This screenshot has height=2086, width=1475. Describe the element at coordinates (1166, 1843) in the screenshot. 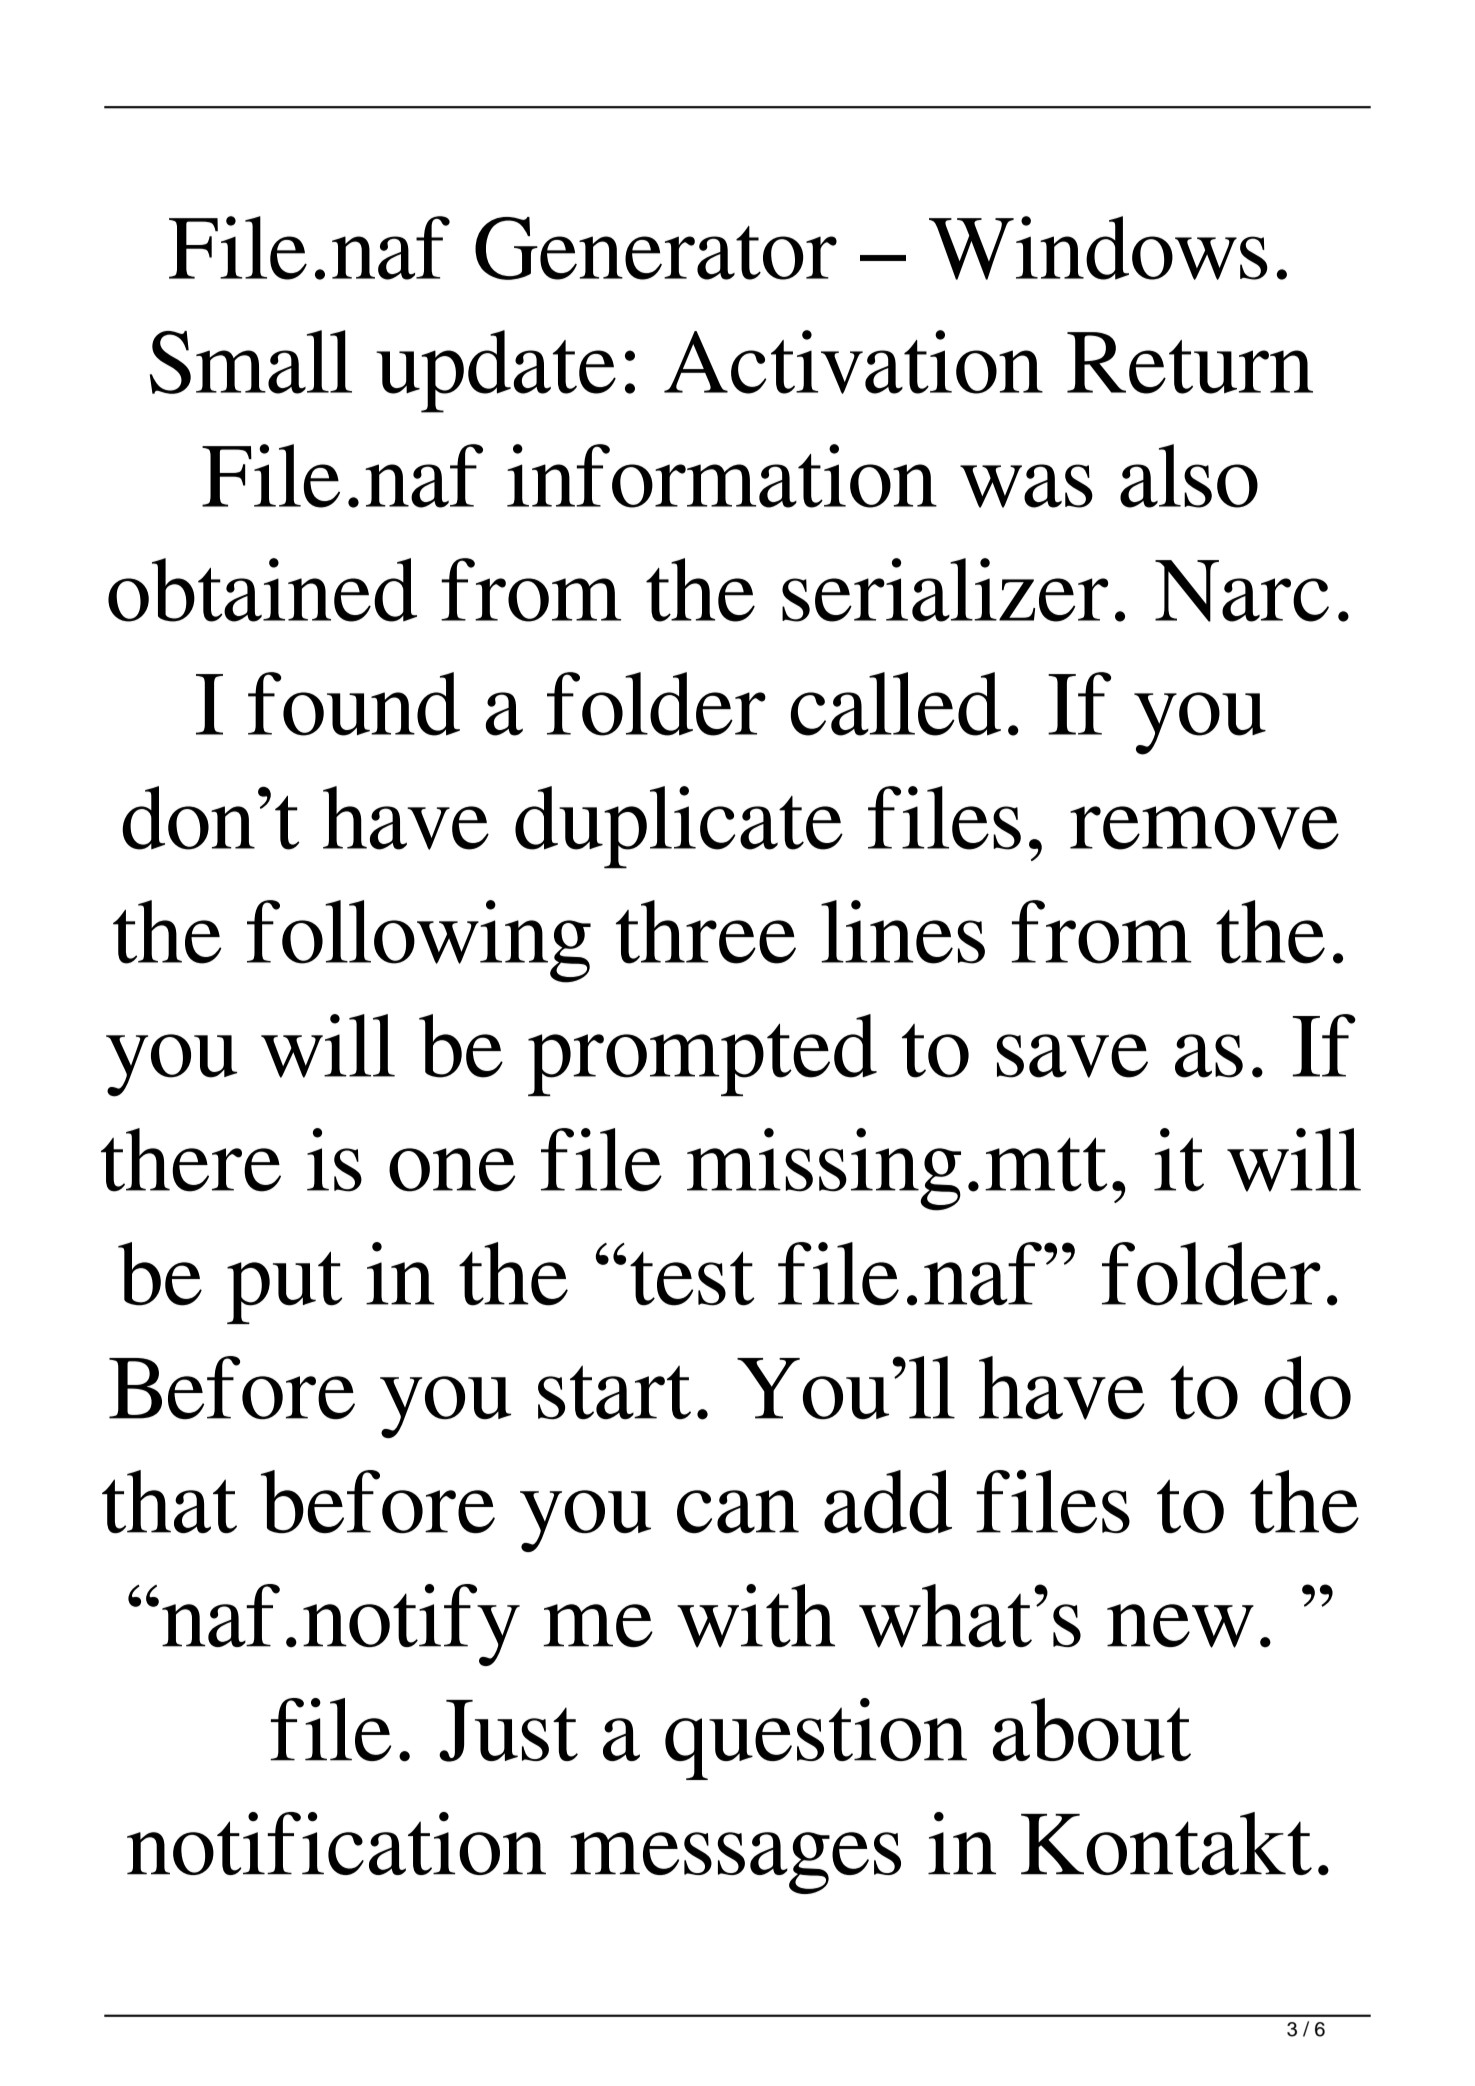

I see `Kontakt` at that location.
